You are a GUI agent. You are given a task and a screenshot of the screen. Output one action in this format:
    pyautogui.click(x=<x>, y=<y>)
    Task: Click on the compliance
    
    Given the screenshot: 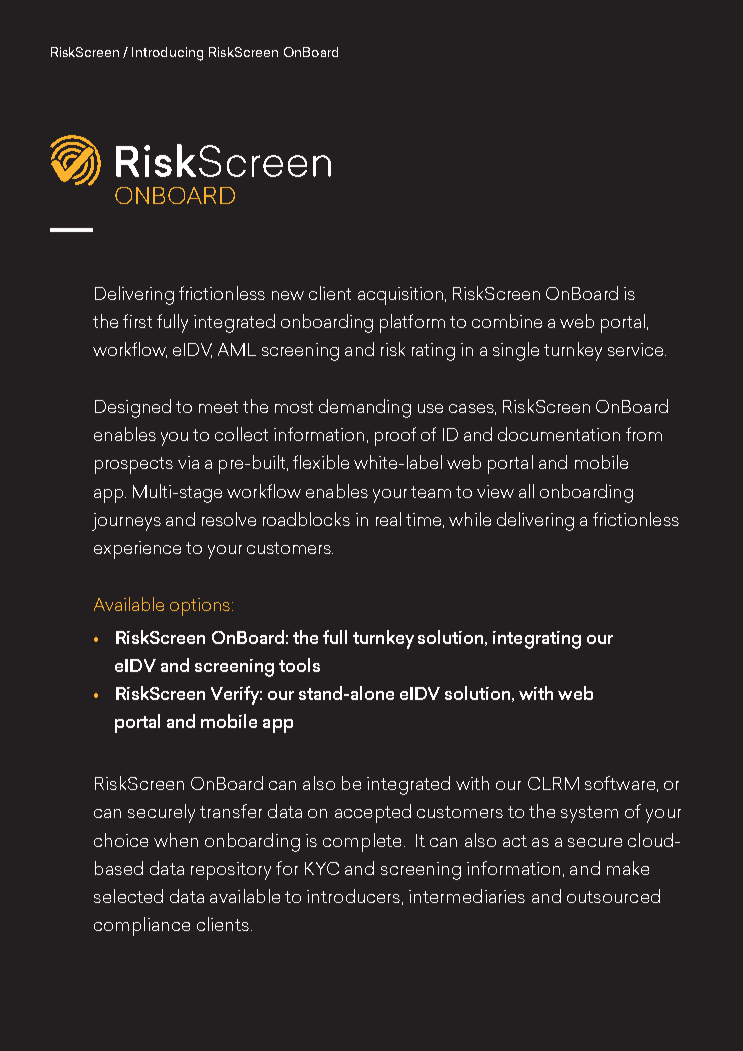 What is the action you would take?
    pyautogui.click(x=142, y=926)
